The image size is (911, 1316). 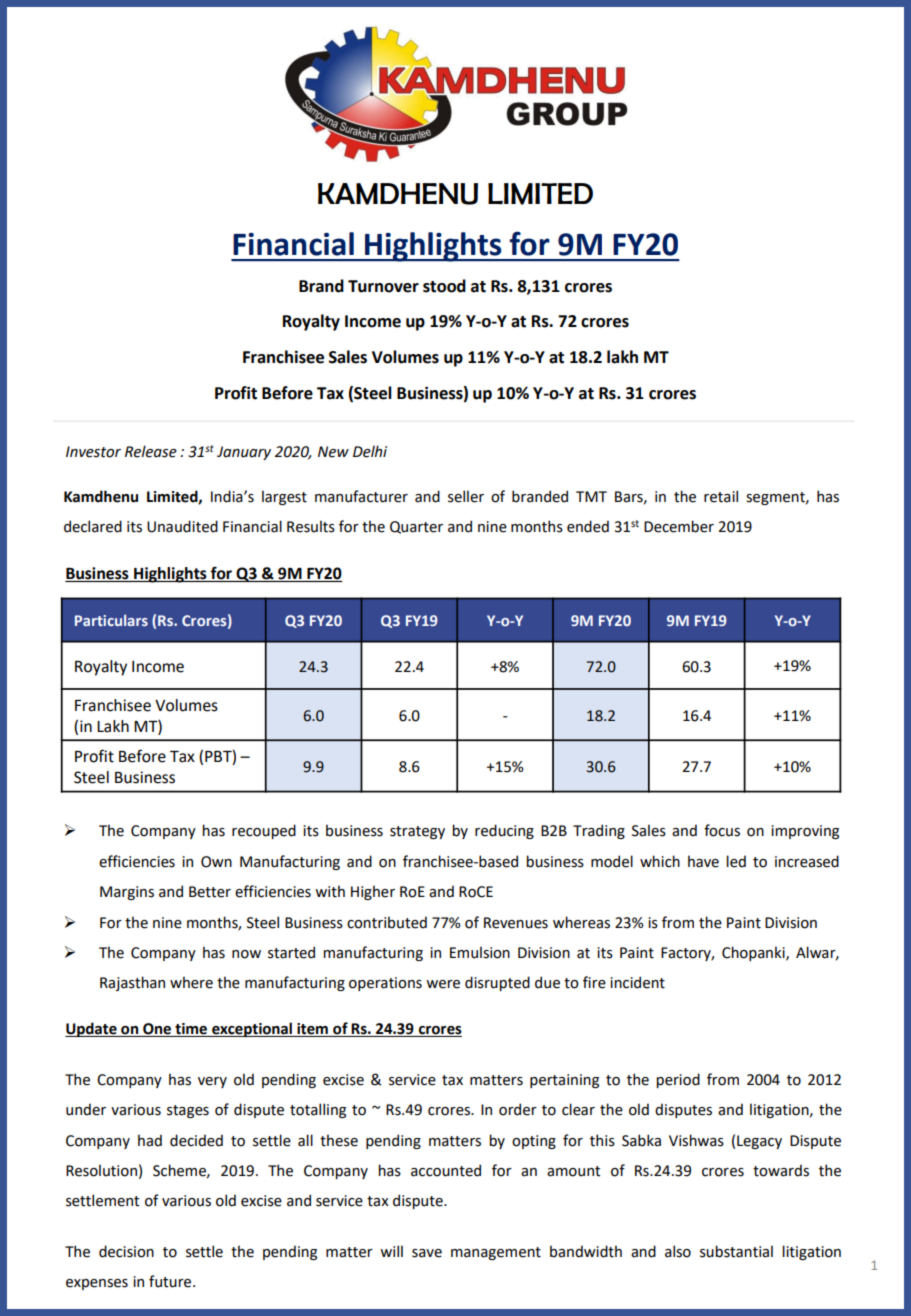 I want to click on were, so click(x=443, y=984).
